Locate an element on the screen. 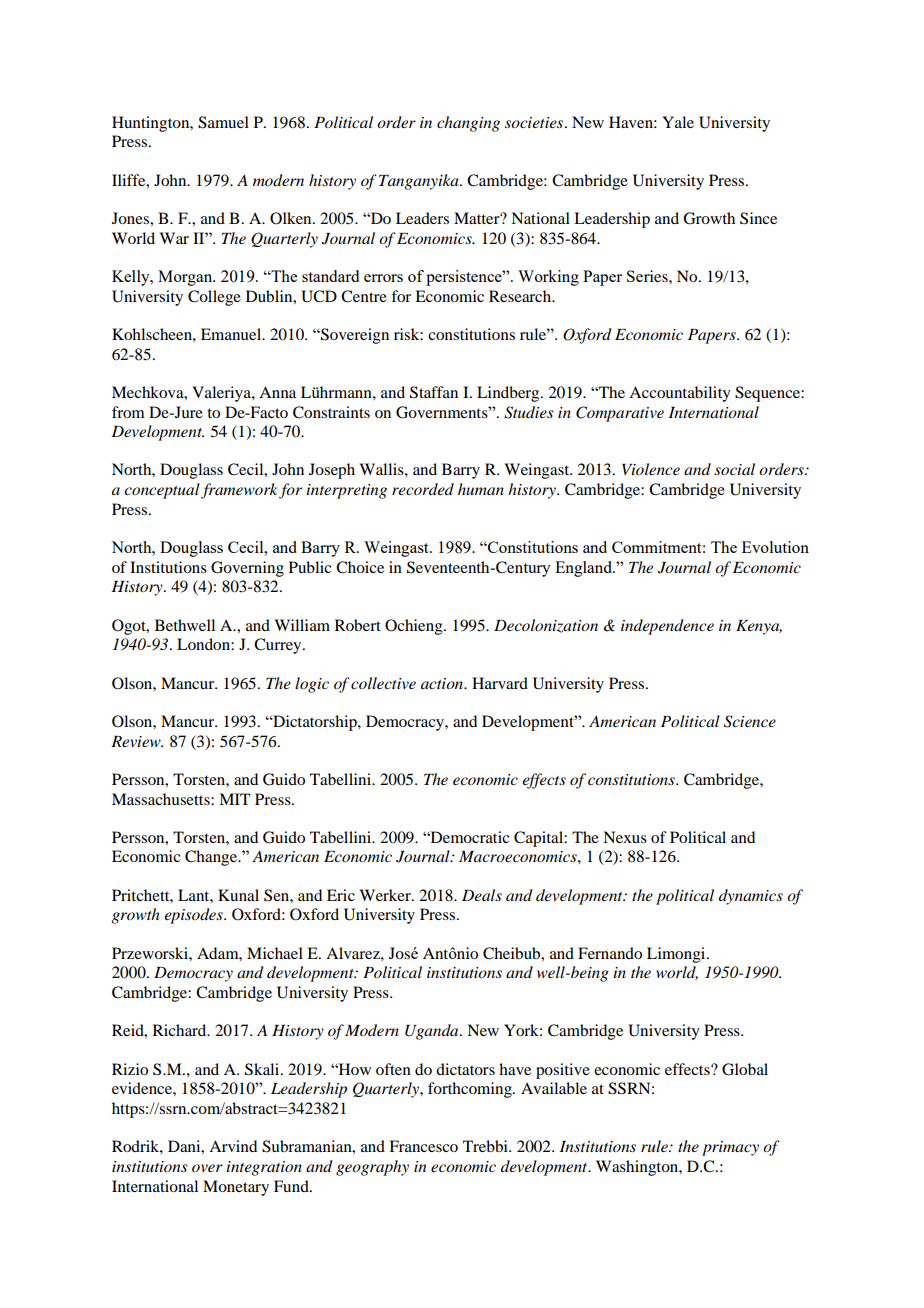  action is located at coordinates (443, 683).
